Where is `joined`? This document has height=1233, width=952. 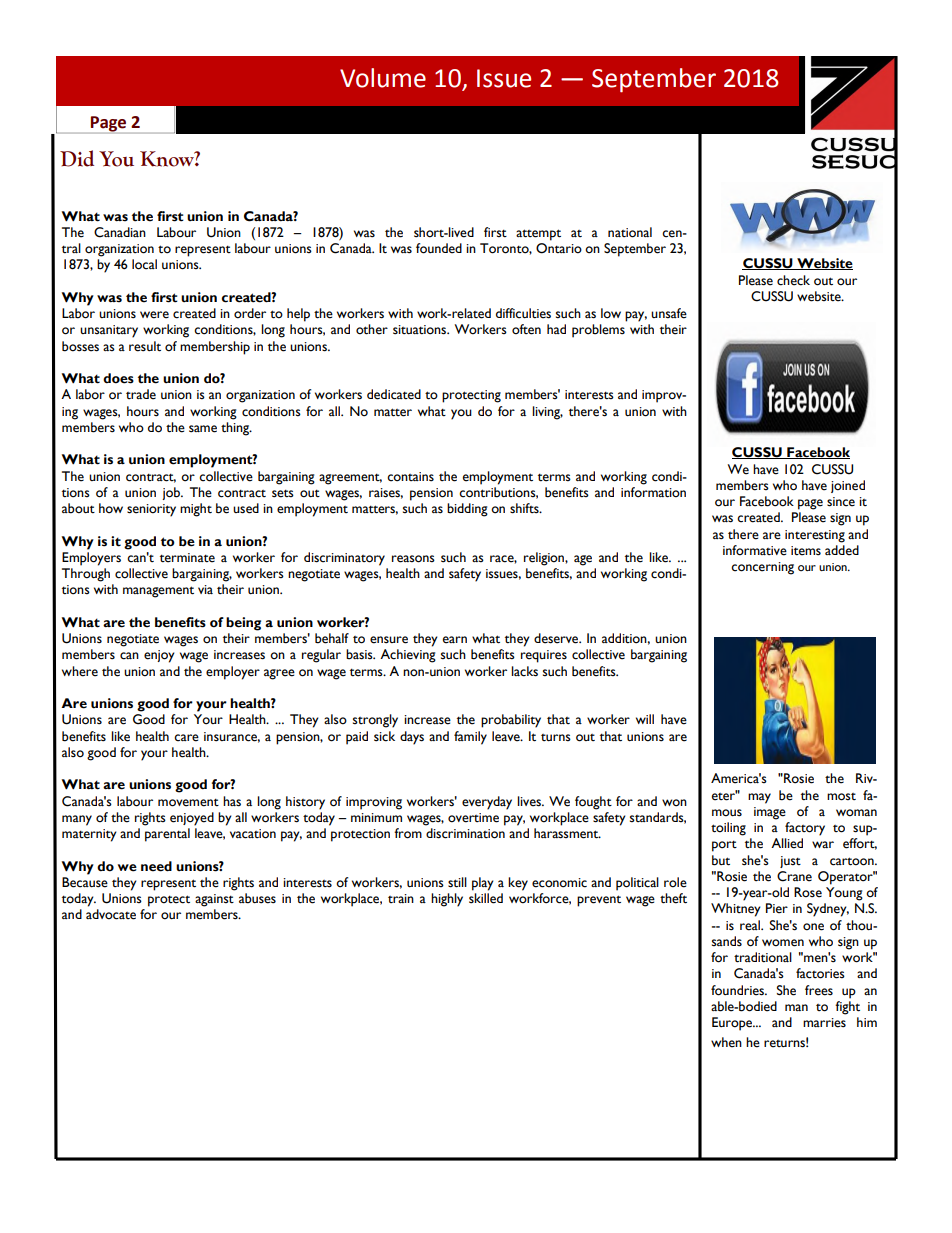
joined is located at coordinates (848, 486).
